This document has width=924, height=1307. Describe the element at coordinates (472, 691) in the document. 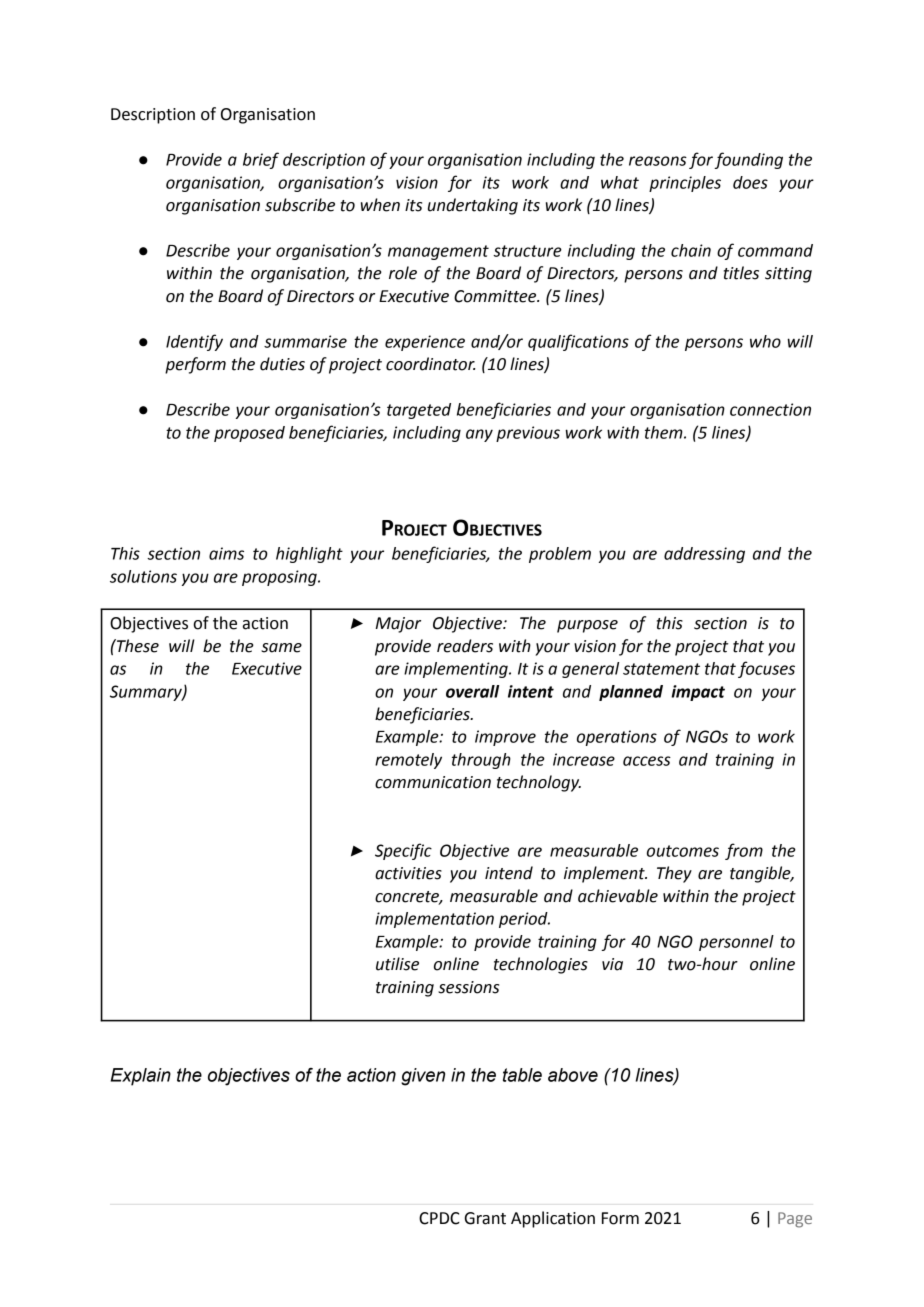

I see `overall` at that location.
